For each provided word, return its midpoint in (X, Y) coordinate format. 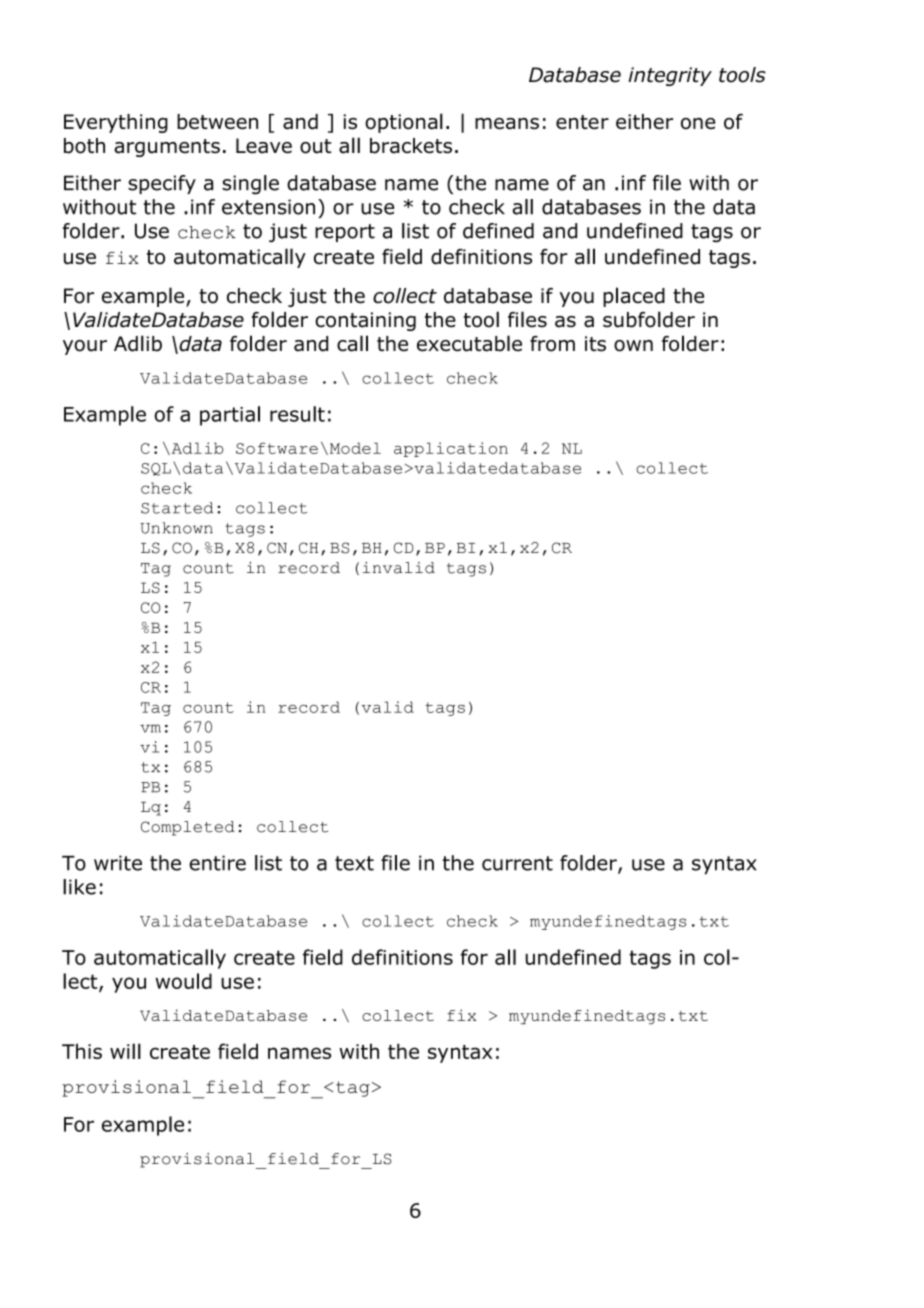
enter (582, 122)
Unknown (176, 528)
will (125, 1051)
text (354, 863)
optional (404, 123)
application (451, 449)
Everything (116, 123)
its (595, 344)
